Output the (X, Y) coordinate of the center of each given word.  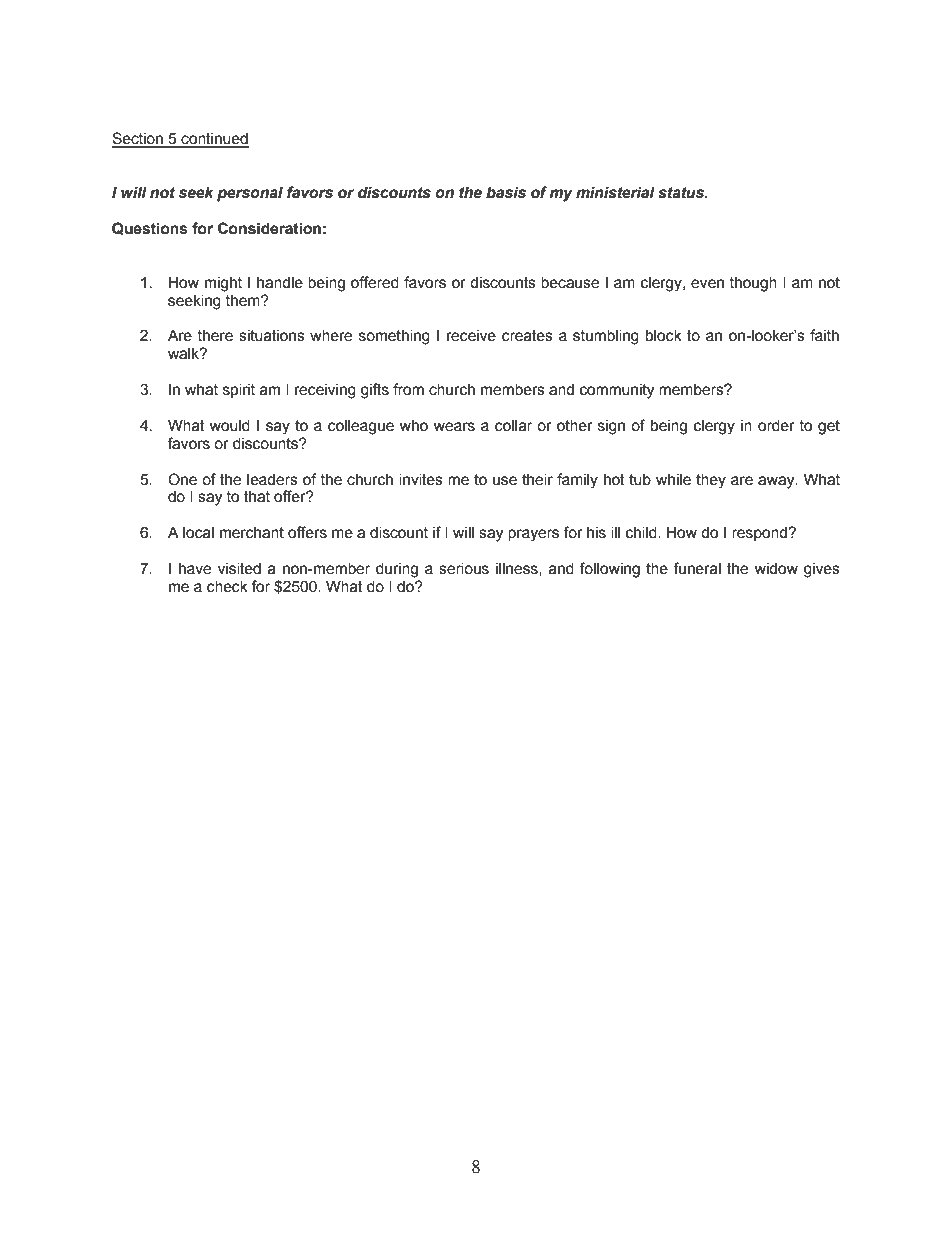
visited (239, 568)
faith (824, 335)
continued (214, 139)
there (215, 335)
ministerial (615, 192)
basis (506, 192)
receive (471, 336)
